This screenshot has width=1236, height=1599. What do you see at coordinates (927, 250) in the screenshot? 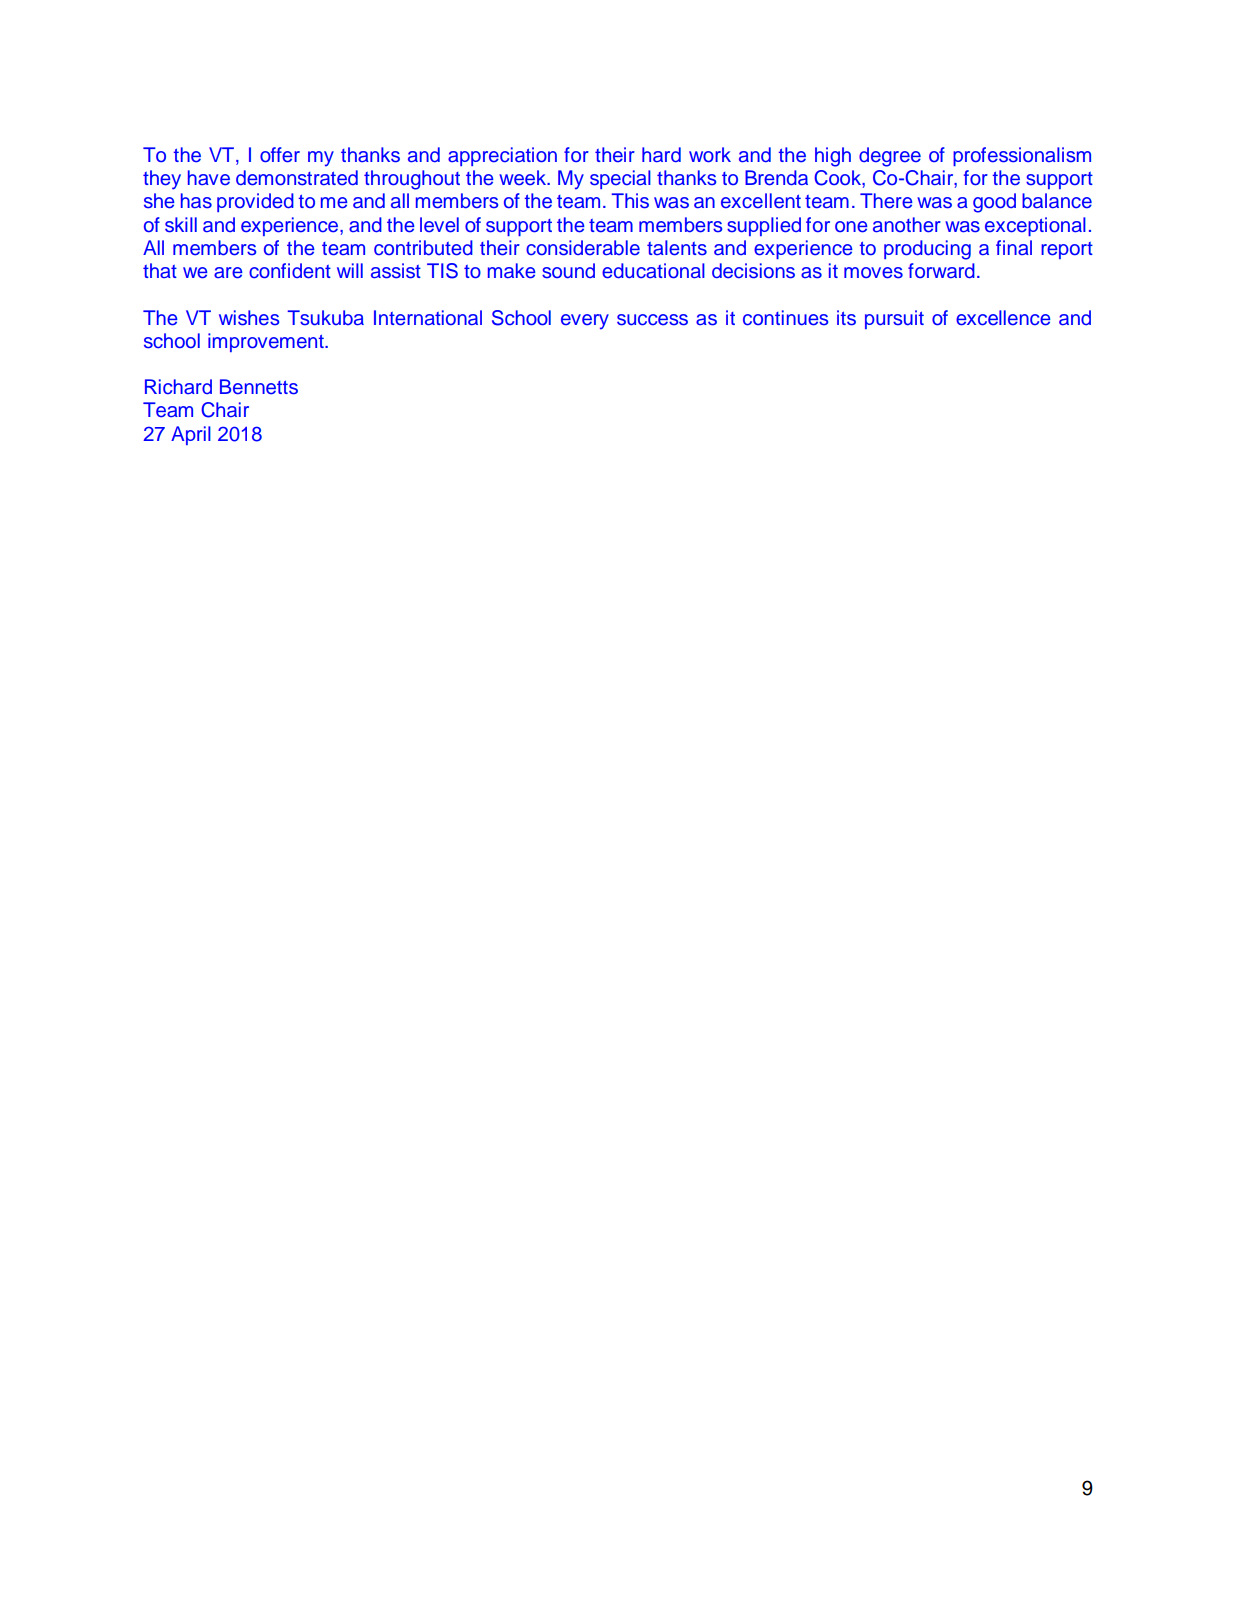
I see `producing` at bounding box center [927, 250].
